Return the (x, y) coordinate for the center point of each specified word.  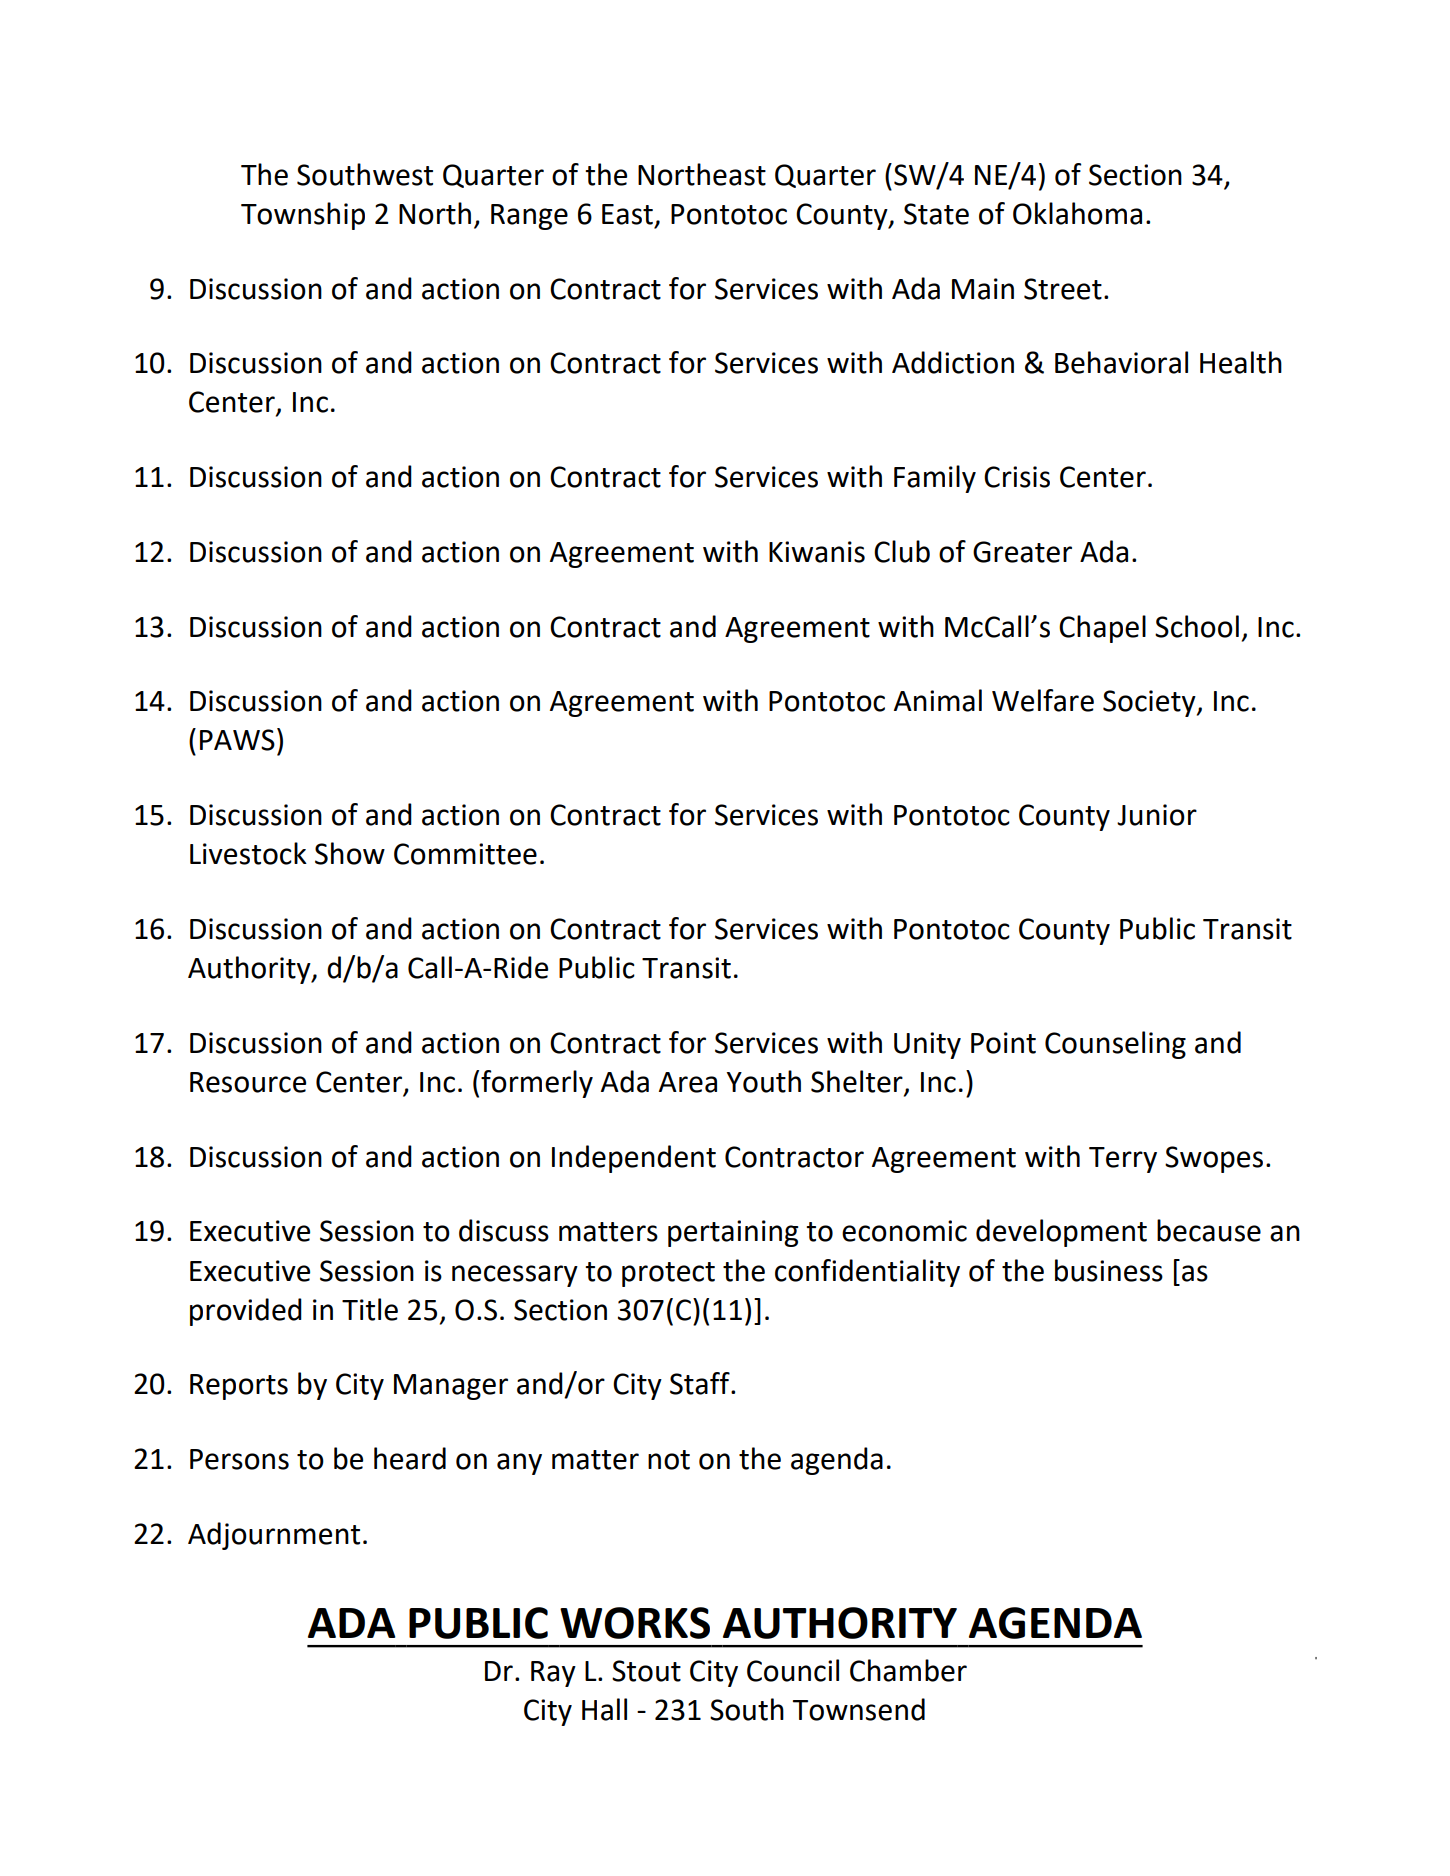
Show (350, 853)
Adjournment (274, 1536)
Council (793, 1670)
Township (303, 216)
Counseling (1115, 1045)
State (936, 214)
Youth (764, 1081)
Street (1063, 289)
